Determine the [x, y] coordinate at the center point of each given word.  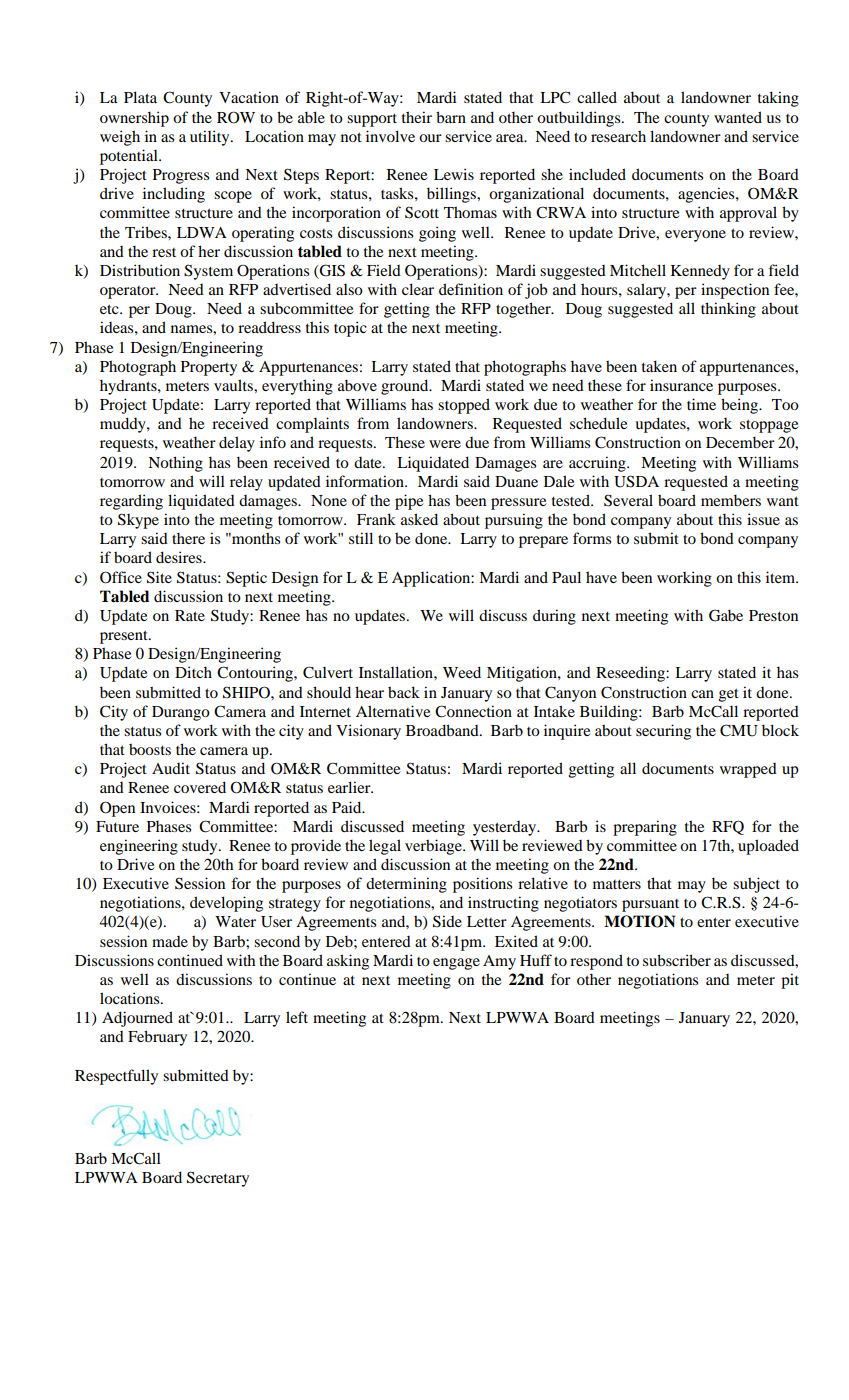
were [445, 444]
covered [200, 787]
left [297, 1017]
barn [451, 117]
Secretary [218, 1179]
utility [211, 138]
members [731, 500]
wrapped [748, 770]
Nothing [175, 464]
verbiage [434, 847]
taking [778, 99]
